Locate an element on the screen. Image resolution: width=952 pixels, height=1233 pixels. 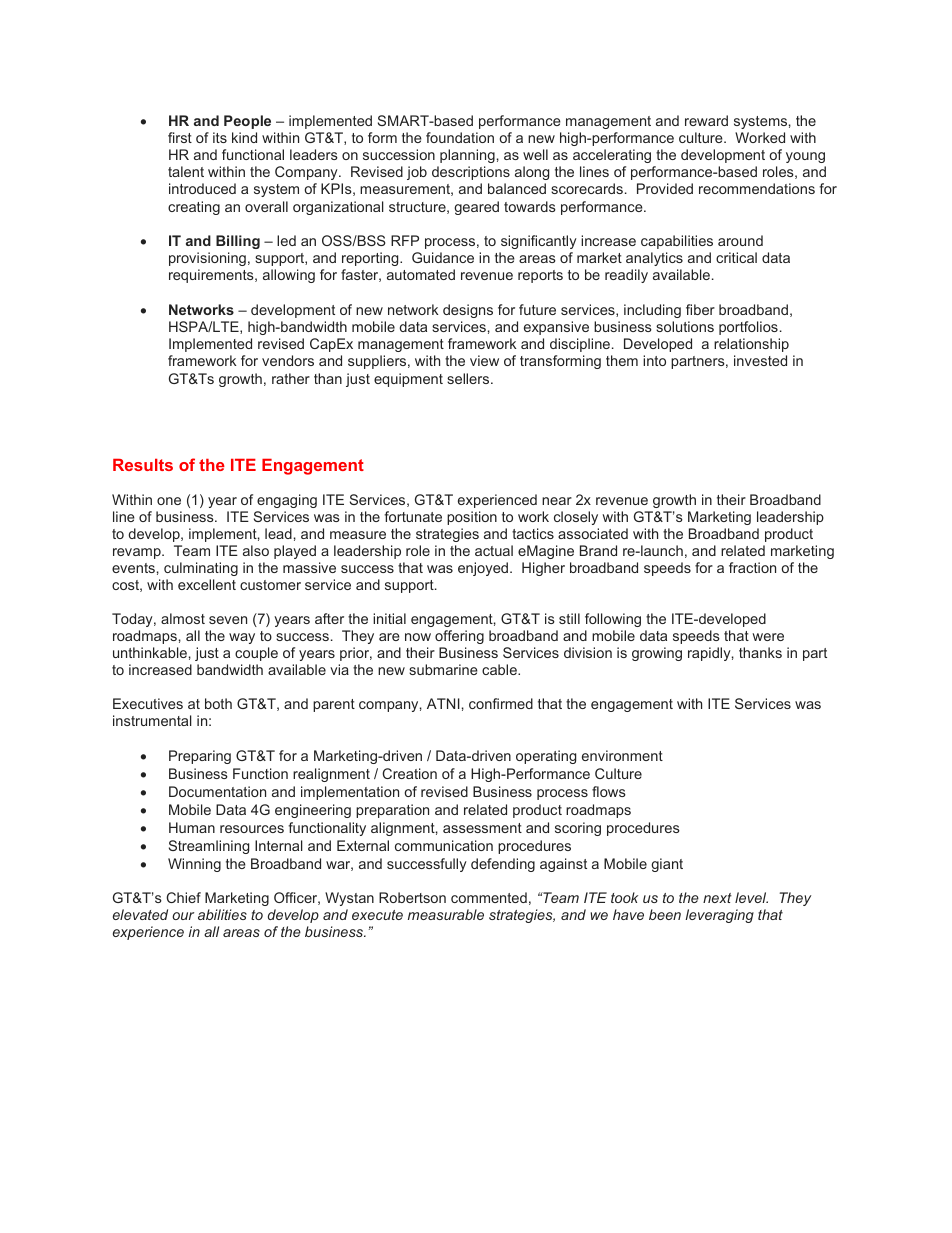
vendors is located at coordinates (288, 360).
